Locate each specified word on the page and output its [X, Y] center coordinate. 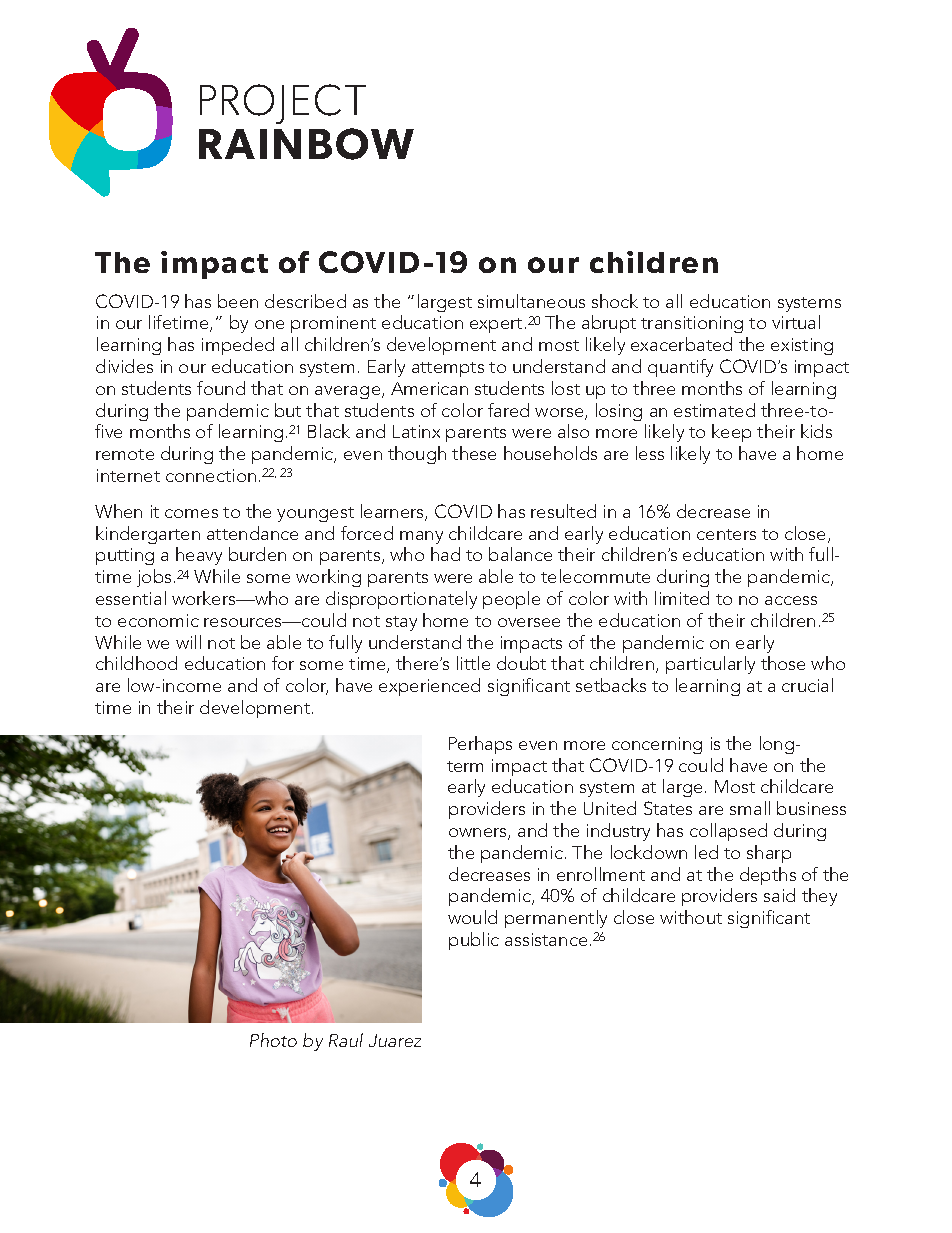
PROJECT [283, 104]
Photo [273, 1040]
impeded [238, 346]
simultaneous [531, 301]
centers [726, 534]
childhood [136, 663]
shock [615, 301]
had [445, 554]
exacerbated [681, 344]
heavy [199, 556]
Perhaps [480, 745]
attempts [448, 369]
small [750, 808]
